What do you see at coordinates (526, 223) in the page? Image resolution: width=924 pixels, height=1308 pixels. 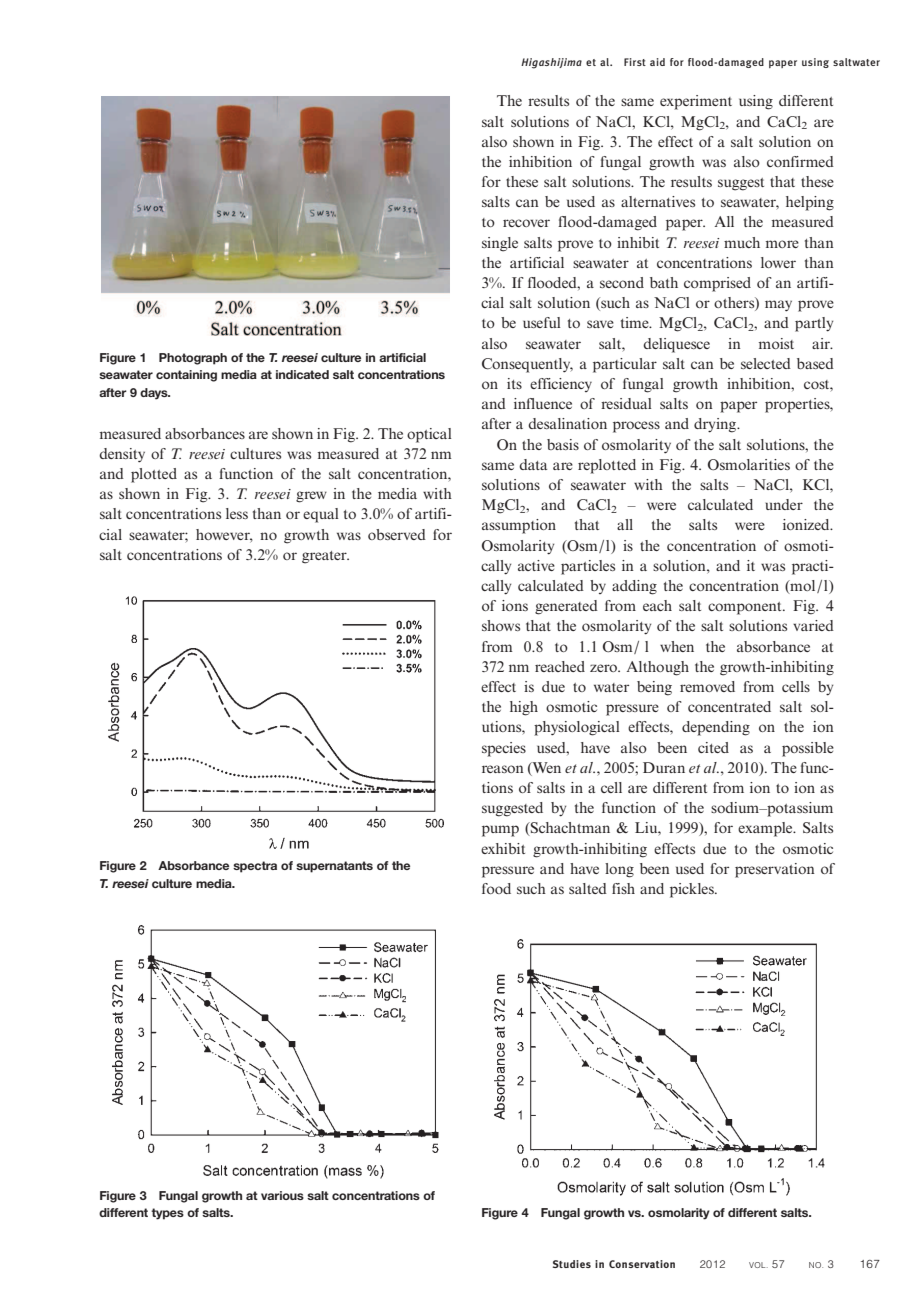 I see `recover` at bounding box center [526, 223].
